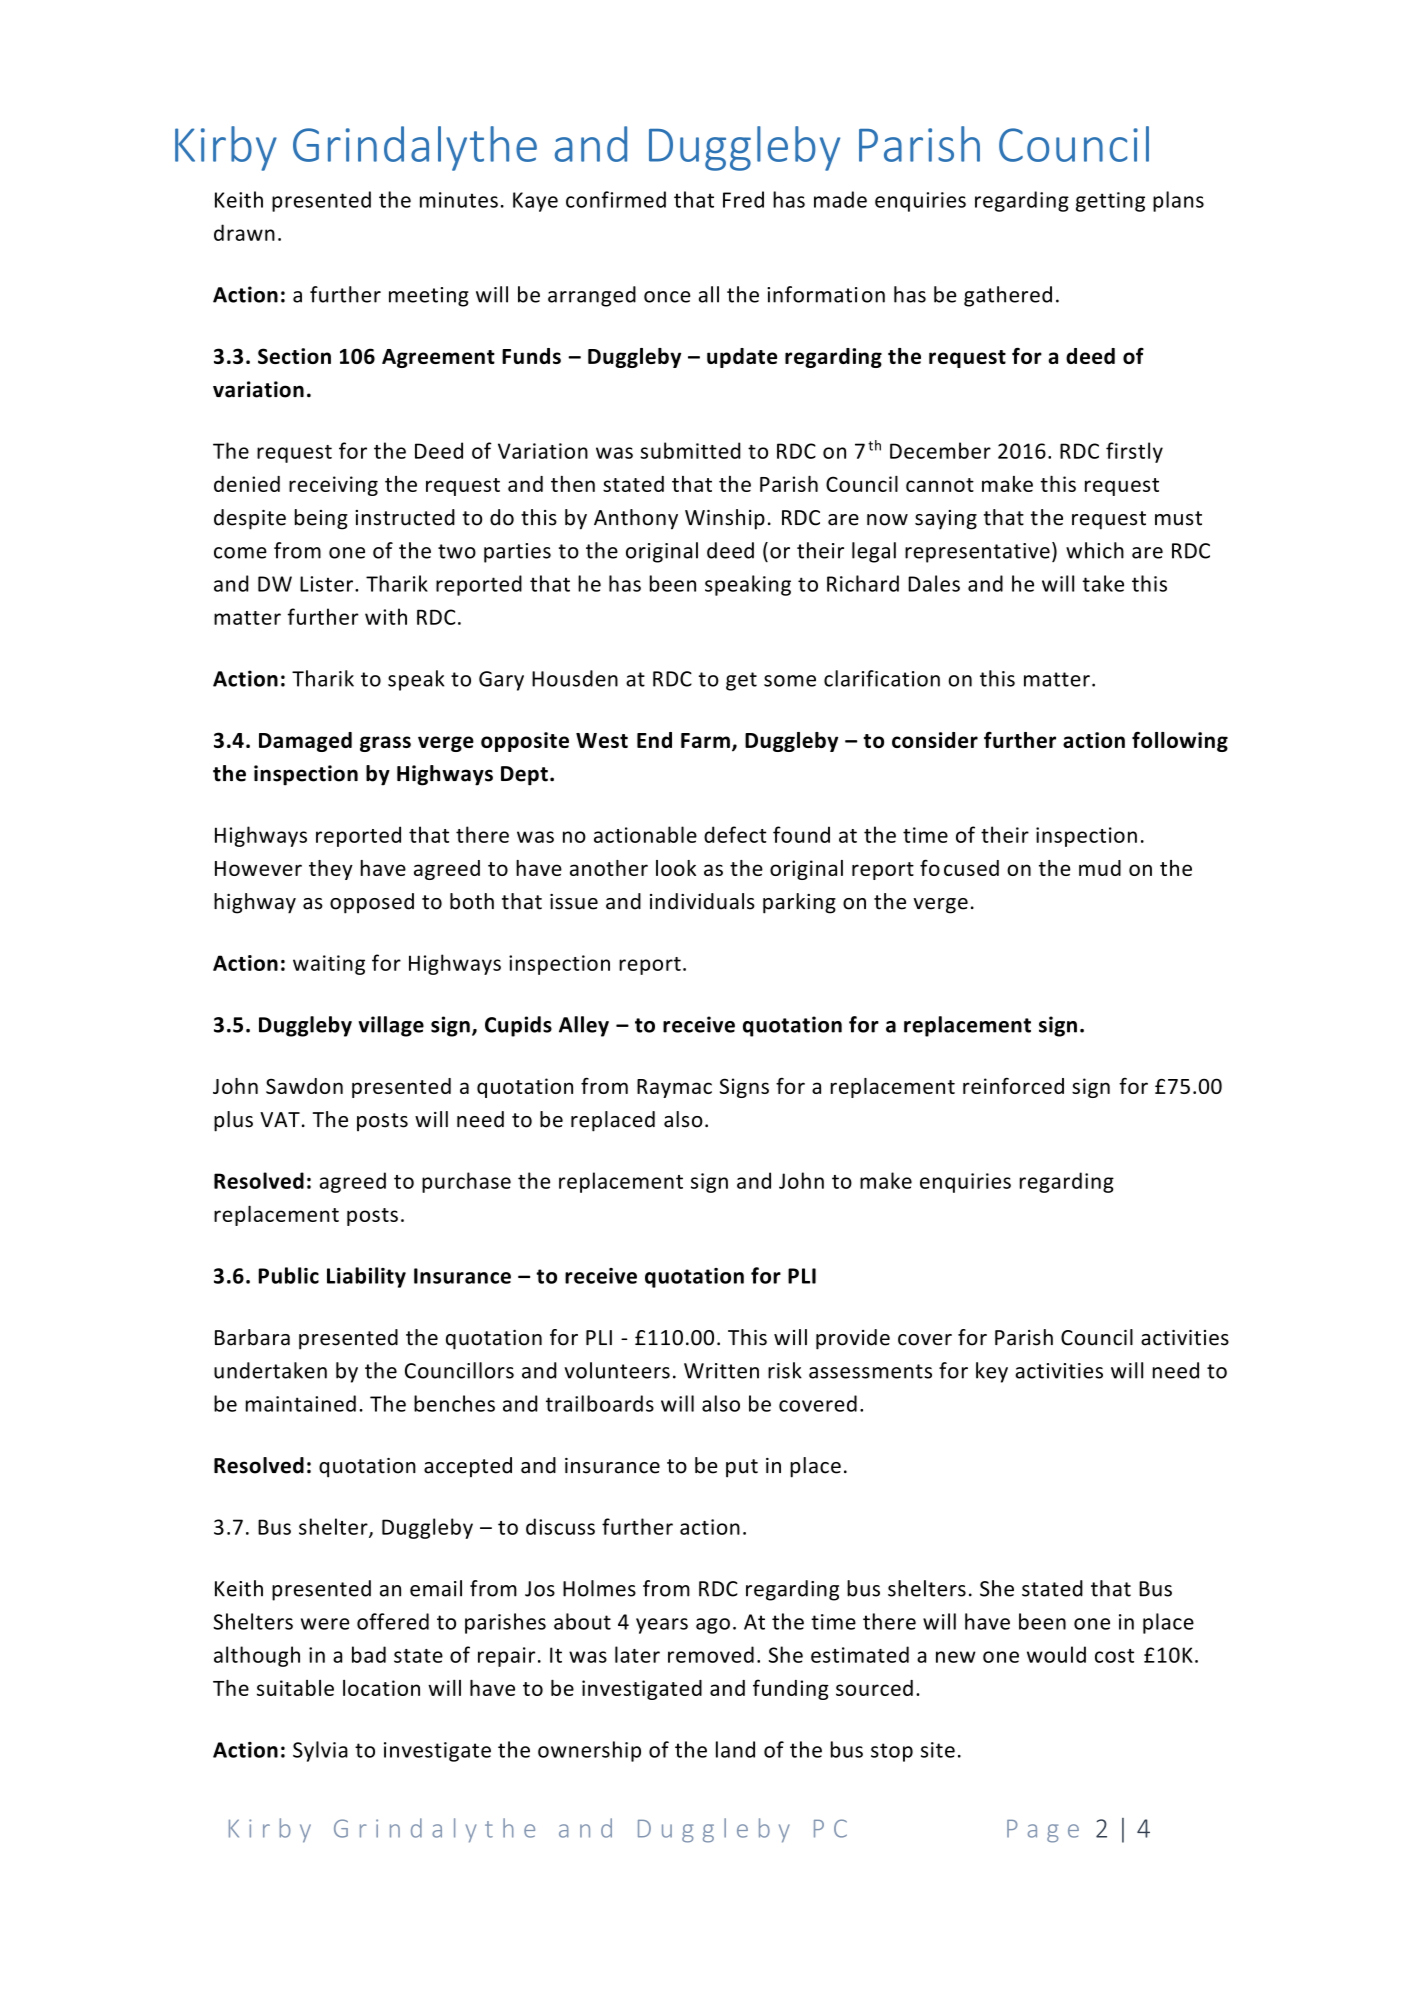 Image resolution: width=1408 pixels, height=1991 pixels. What do you see at coordinates (743, 199) in the screenshot?
I see `Fred` at bounding box center [743, 199].
